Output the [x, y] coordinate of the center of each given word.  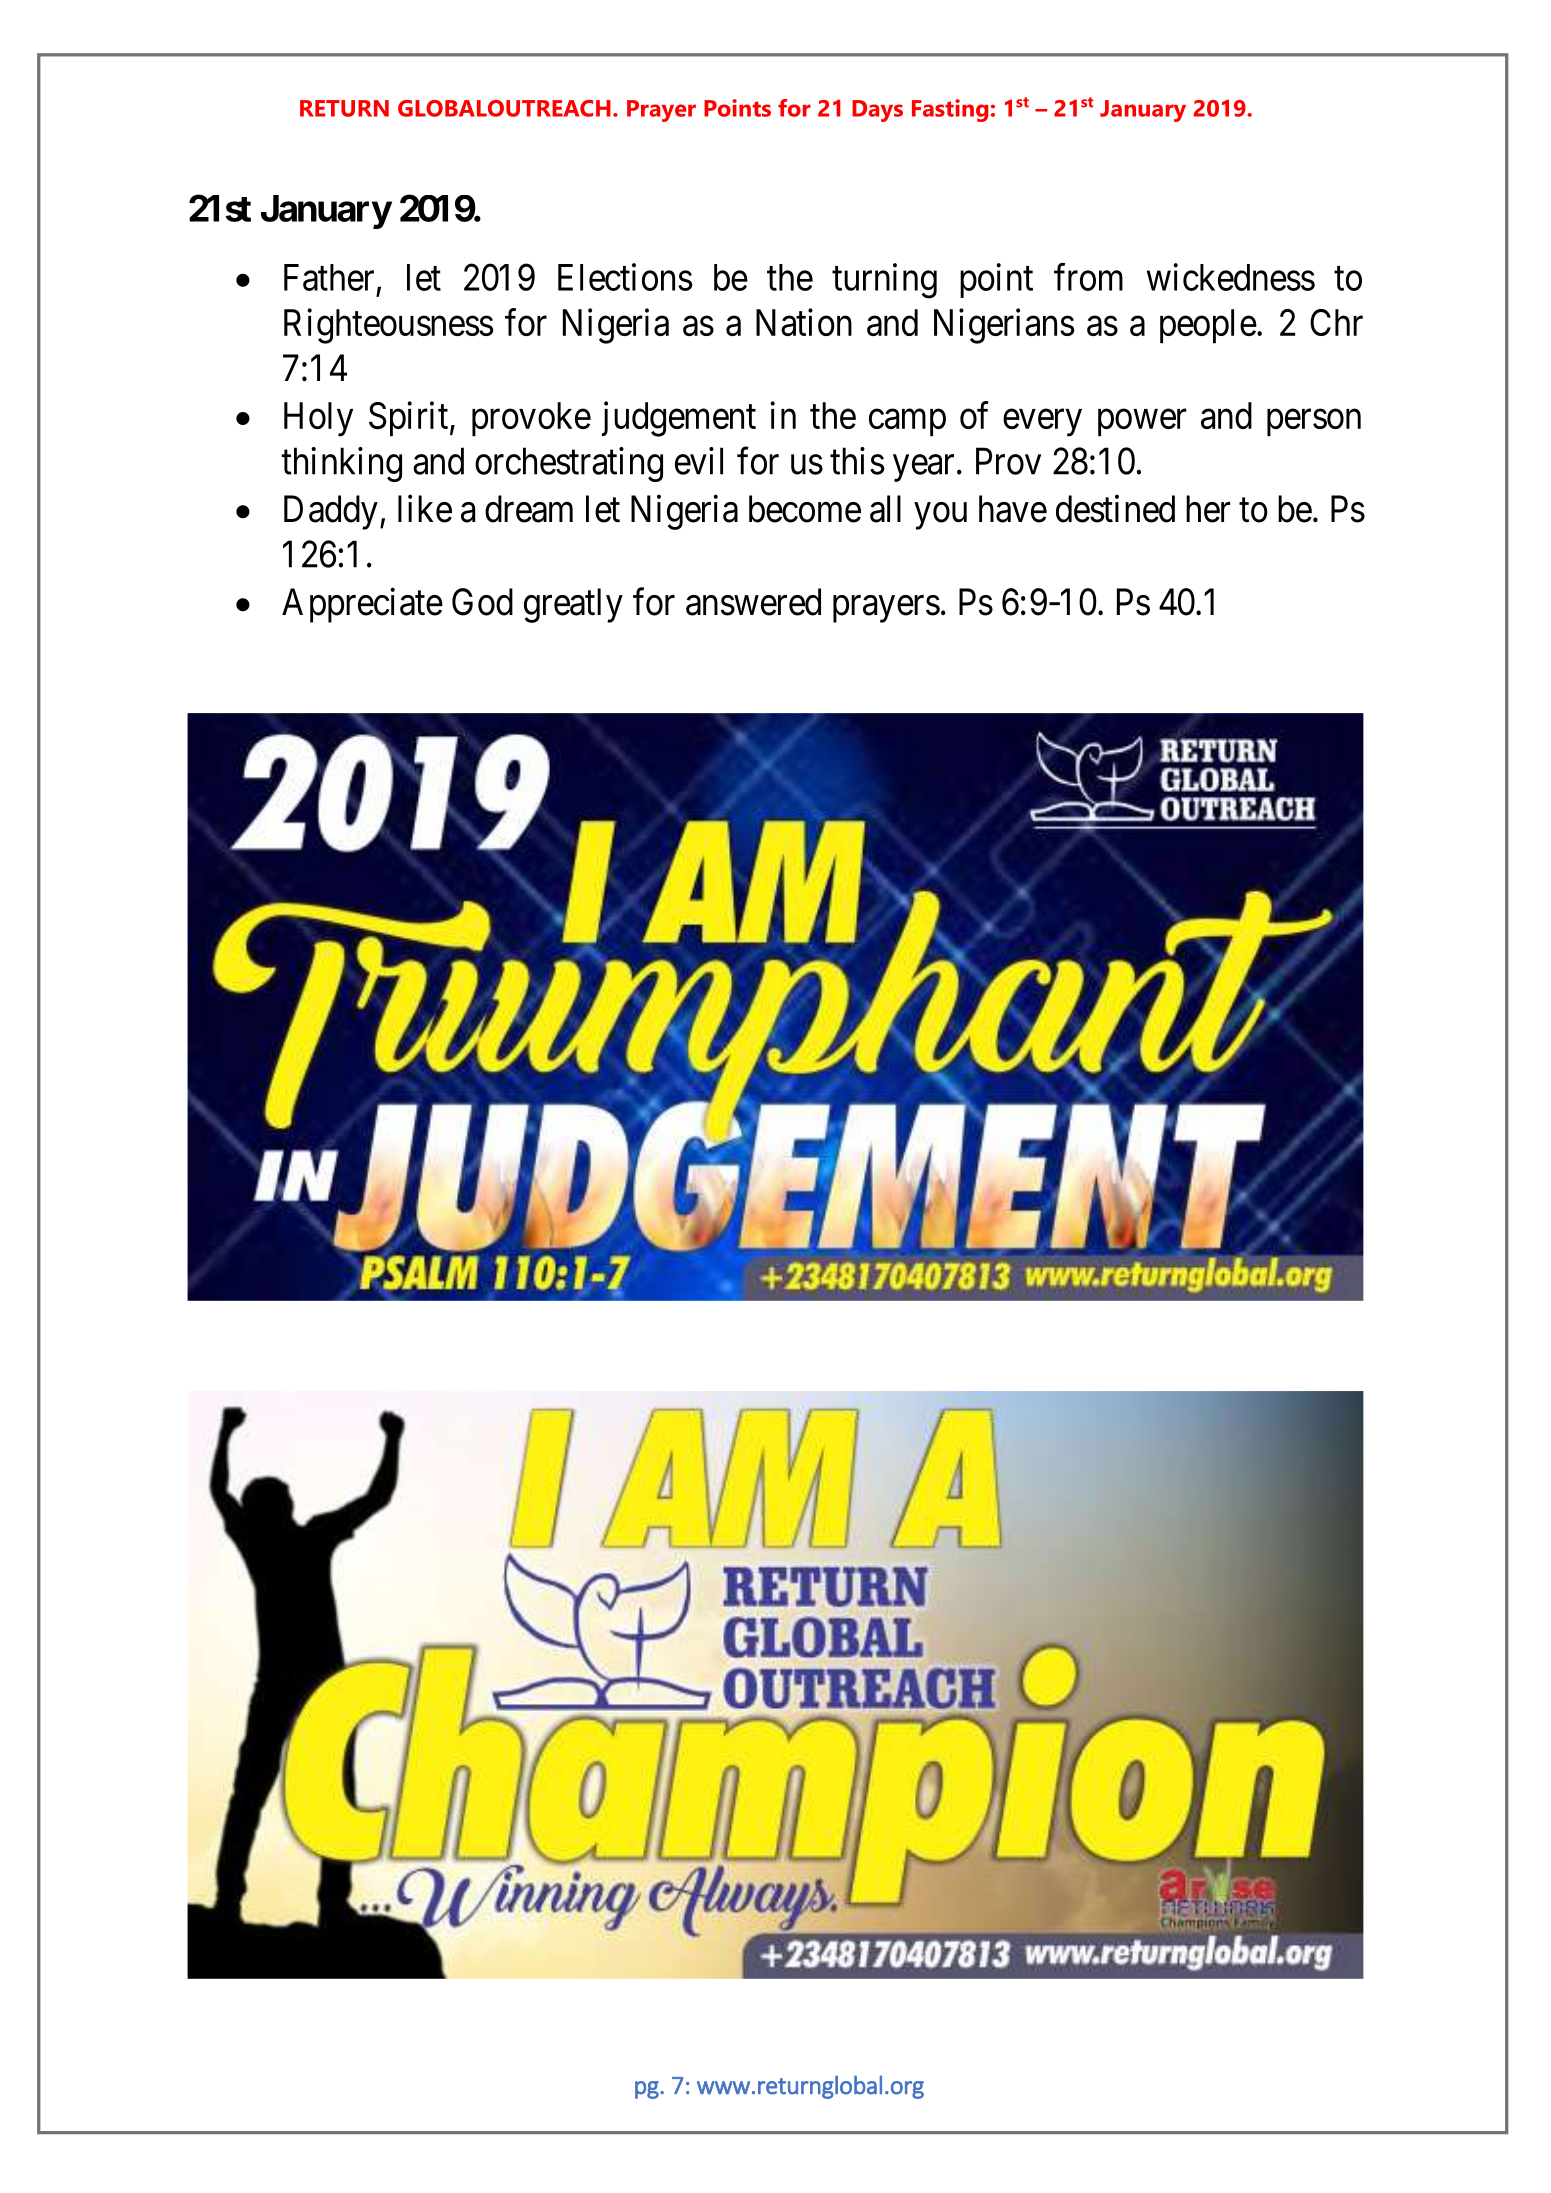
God [482, 602]
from [1088, 277]
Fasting [950, 110]
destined [1115, 509]
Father [329, 277]
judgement [679, 419]
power [1142, 423]
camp [907, 423]
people [1208, 326]
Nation [804, 322]
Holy [318, 419]
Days [877, 111]
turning [884, 281]
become [805, 509]
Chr [1336, 322]
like [425, 509]
